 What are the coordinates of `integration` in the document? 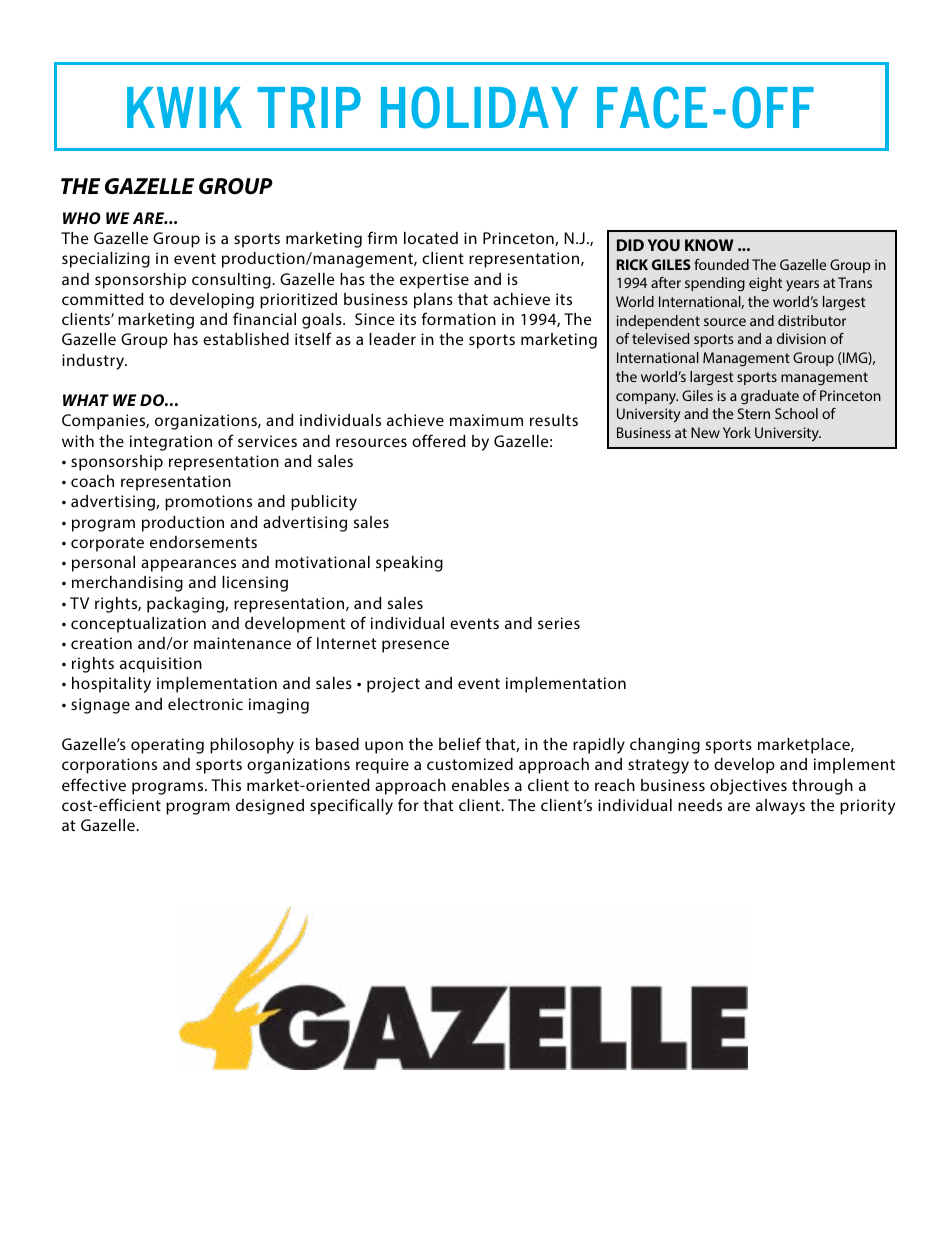 It's located at (171, 443).
